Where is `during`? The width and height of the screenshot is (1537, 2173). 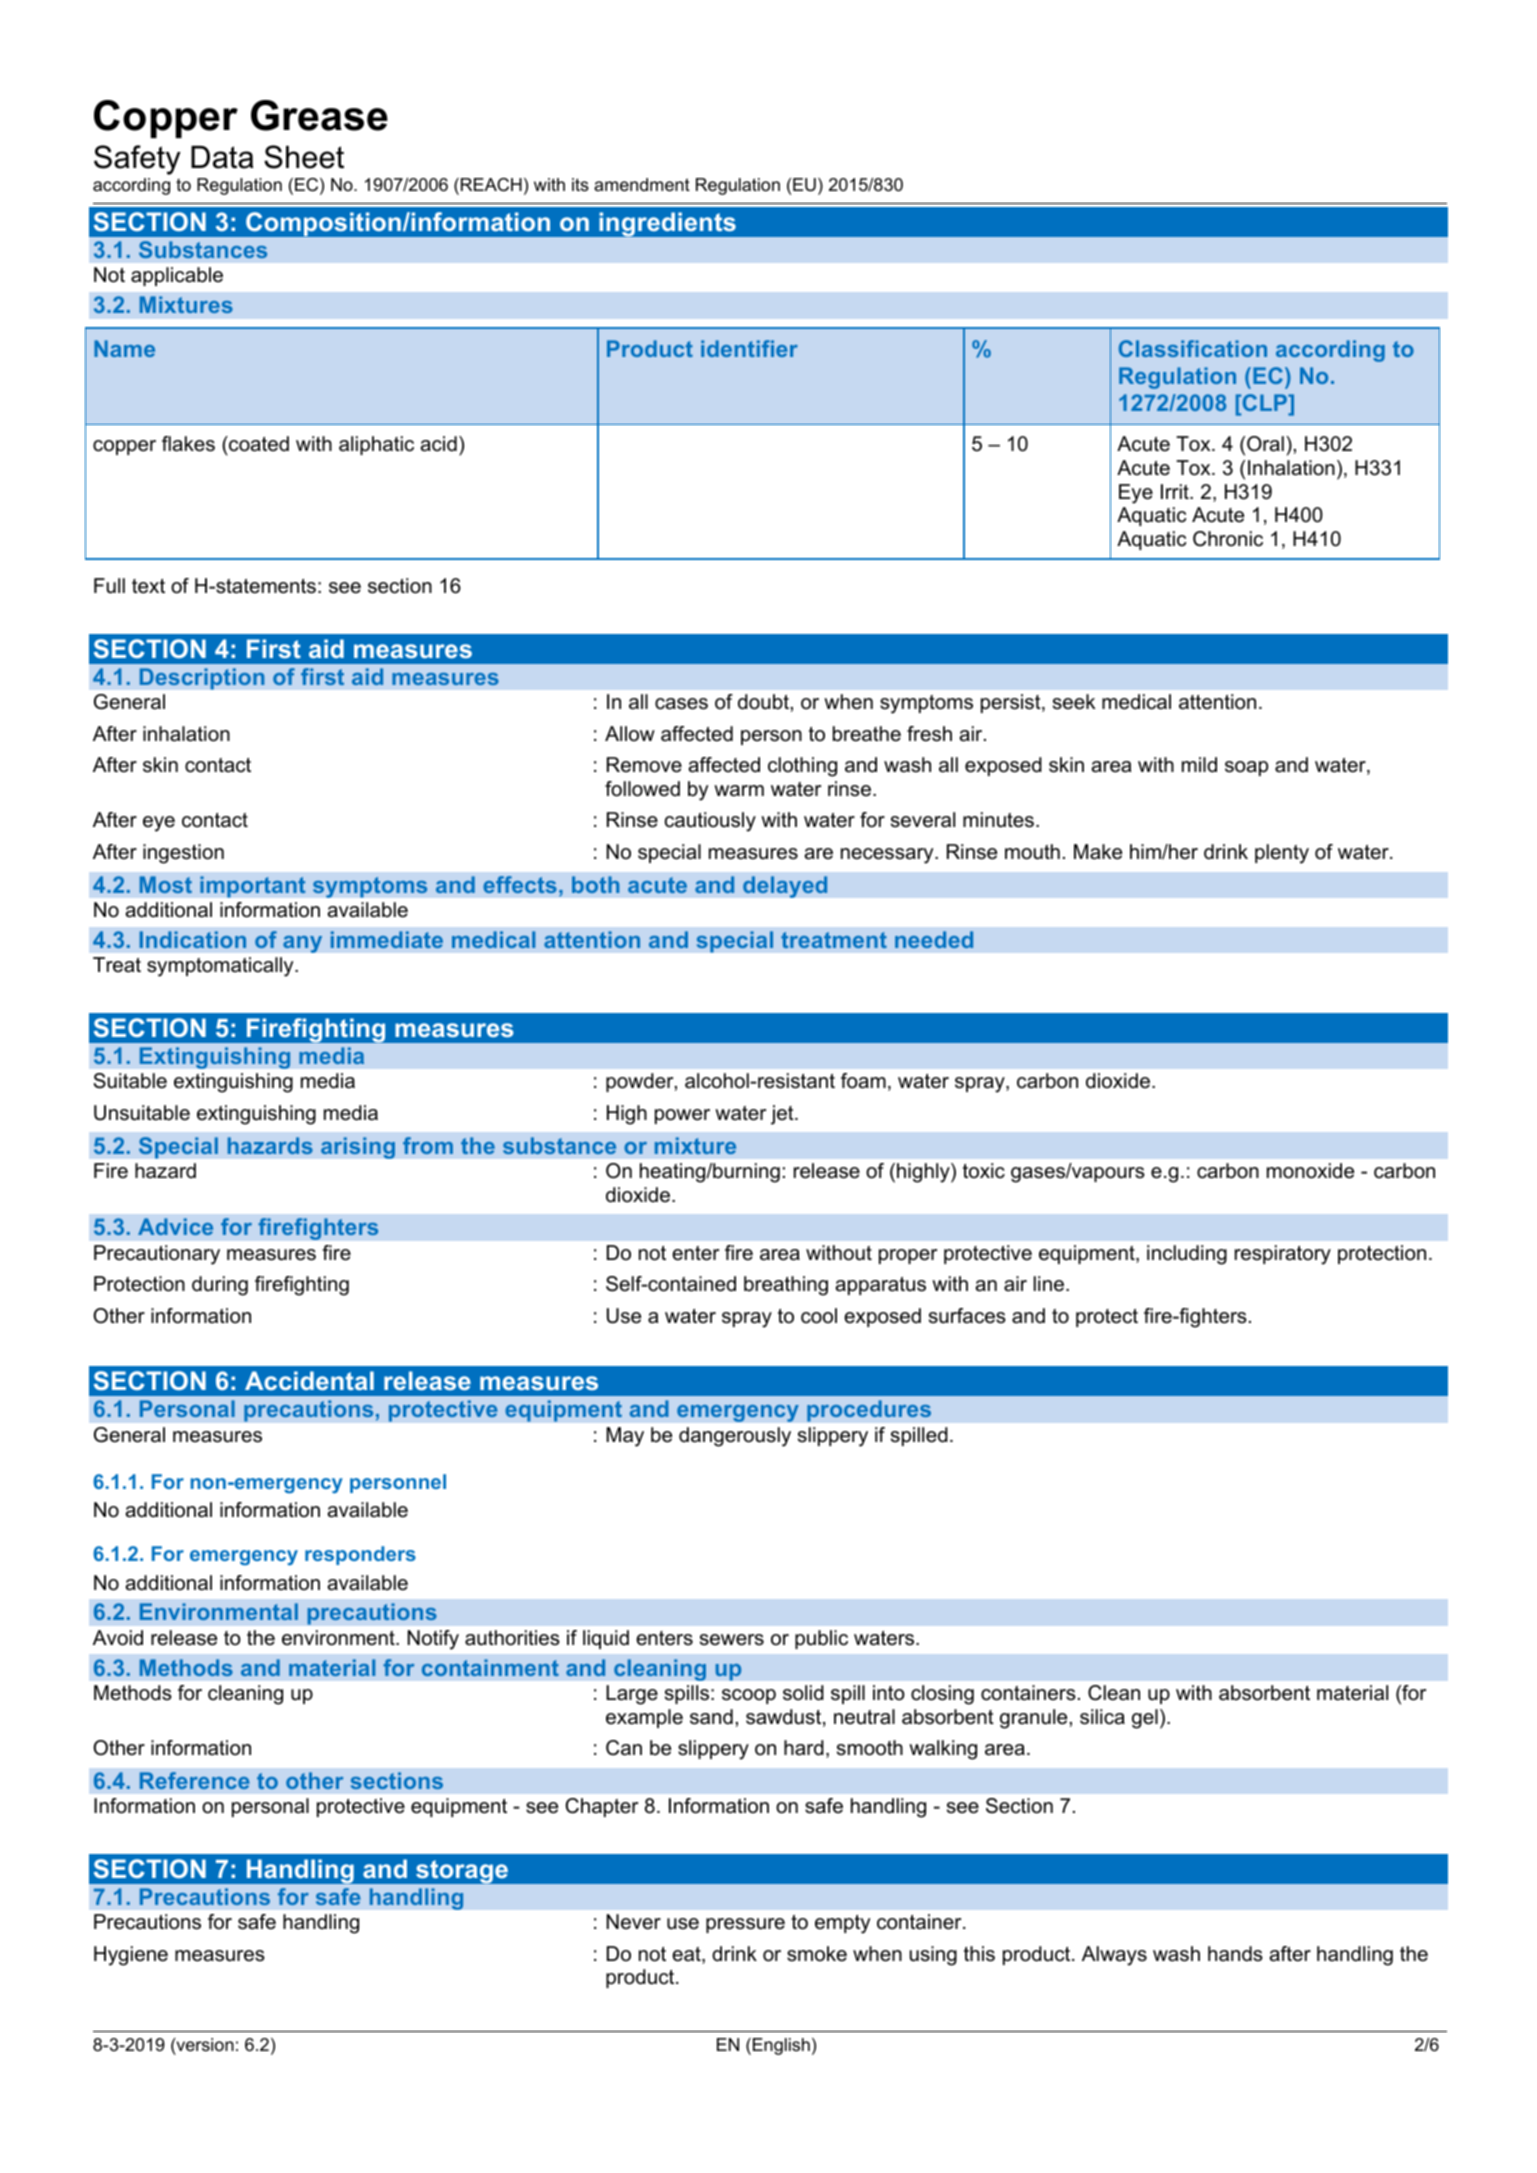 during is located at coordinates (220, 1286).
